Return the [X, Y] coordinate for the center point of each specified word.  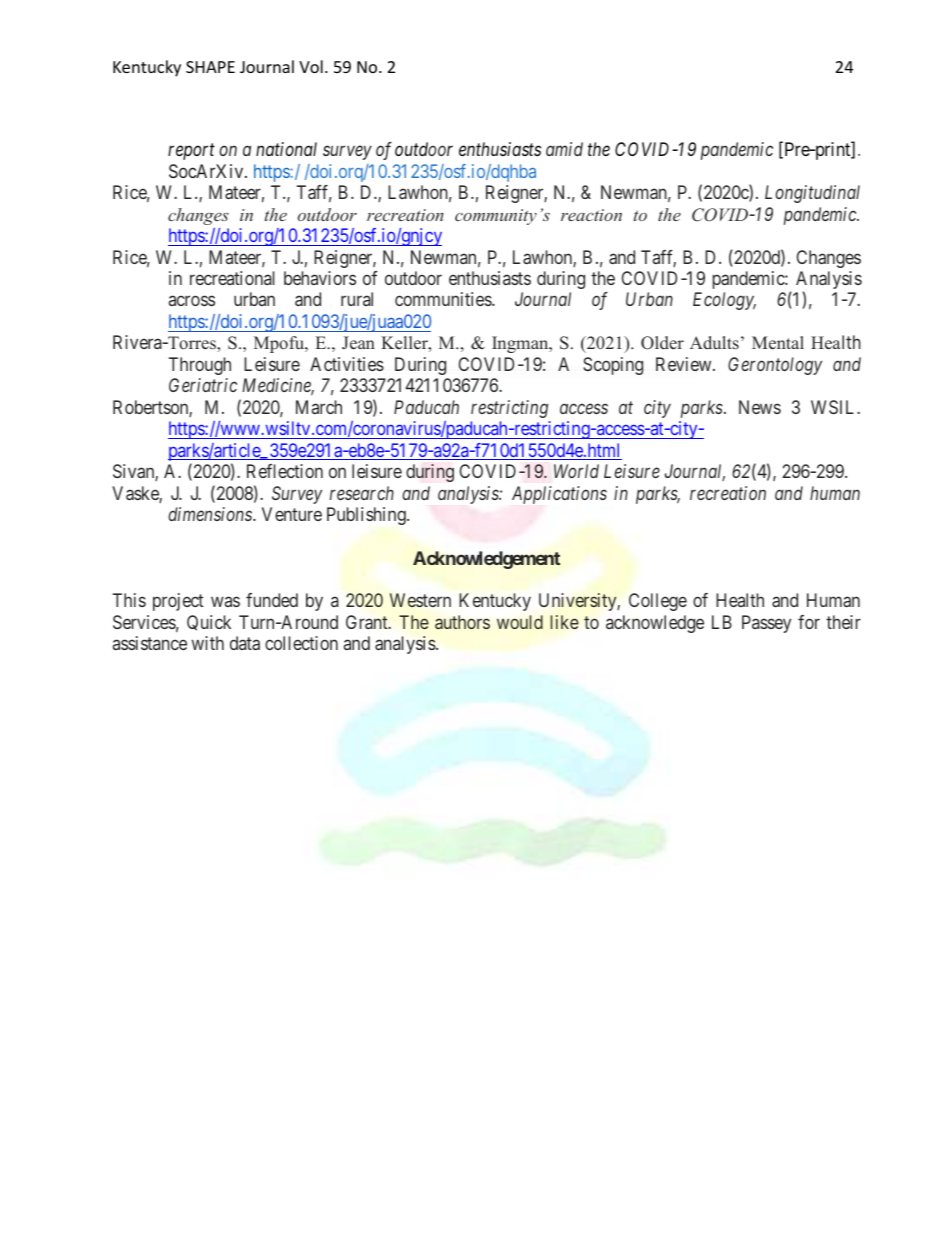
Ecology [724, 301]
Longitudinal [812, 194]
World [576, 471]
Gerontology [775, 366]
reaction [591, 215]
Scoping [613, 366]
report [191, 152]
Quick [209, 623]
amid [564, 149]
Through [200, 366]
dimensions [211, 514]
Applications [559, 495]
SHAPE [210, 67]
